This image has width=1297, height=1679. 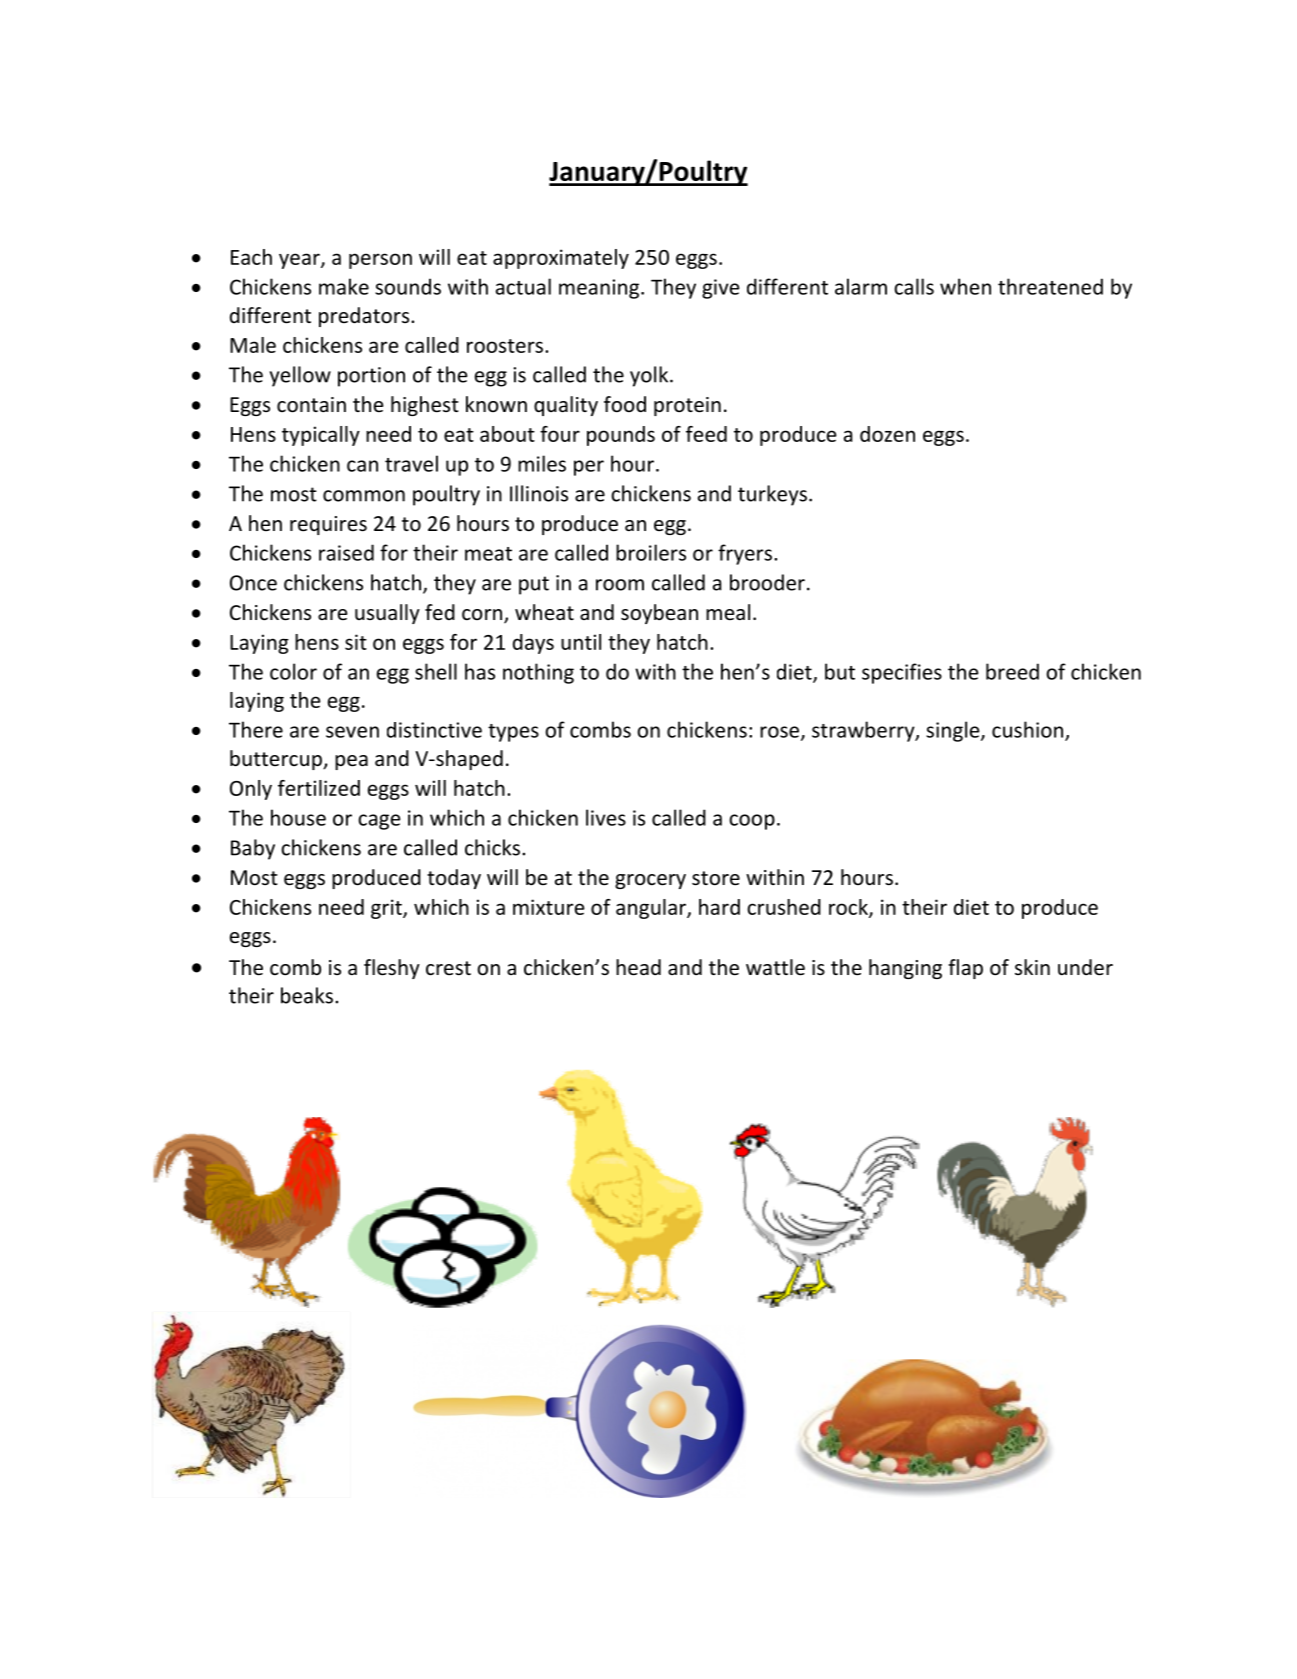 I want to click on head, so click(x=638, y=967).
